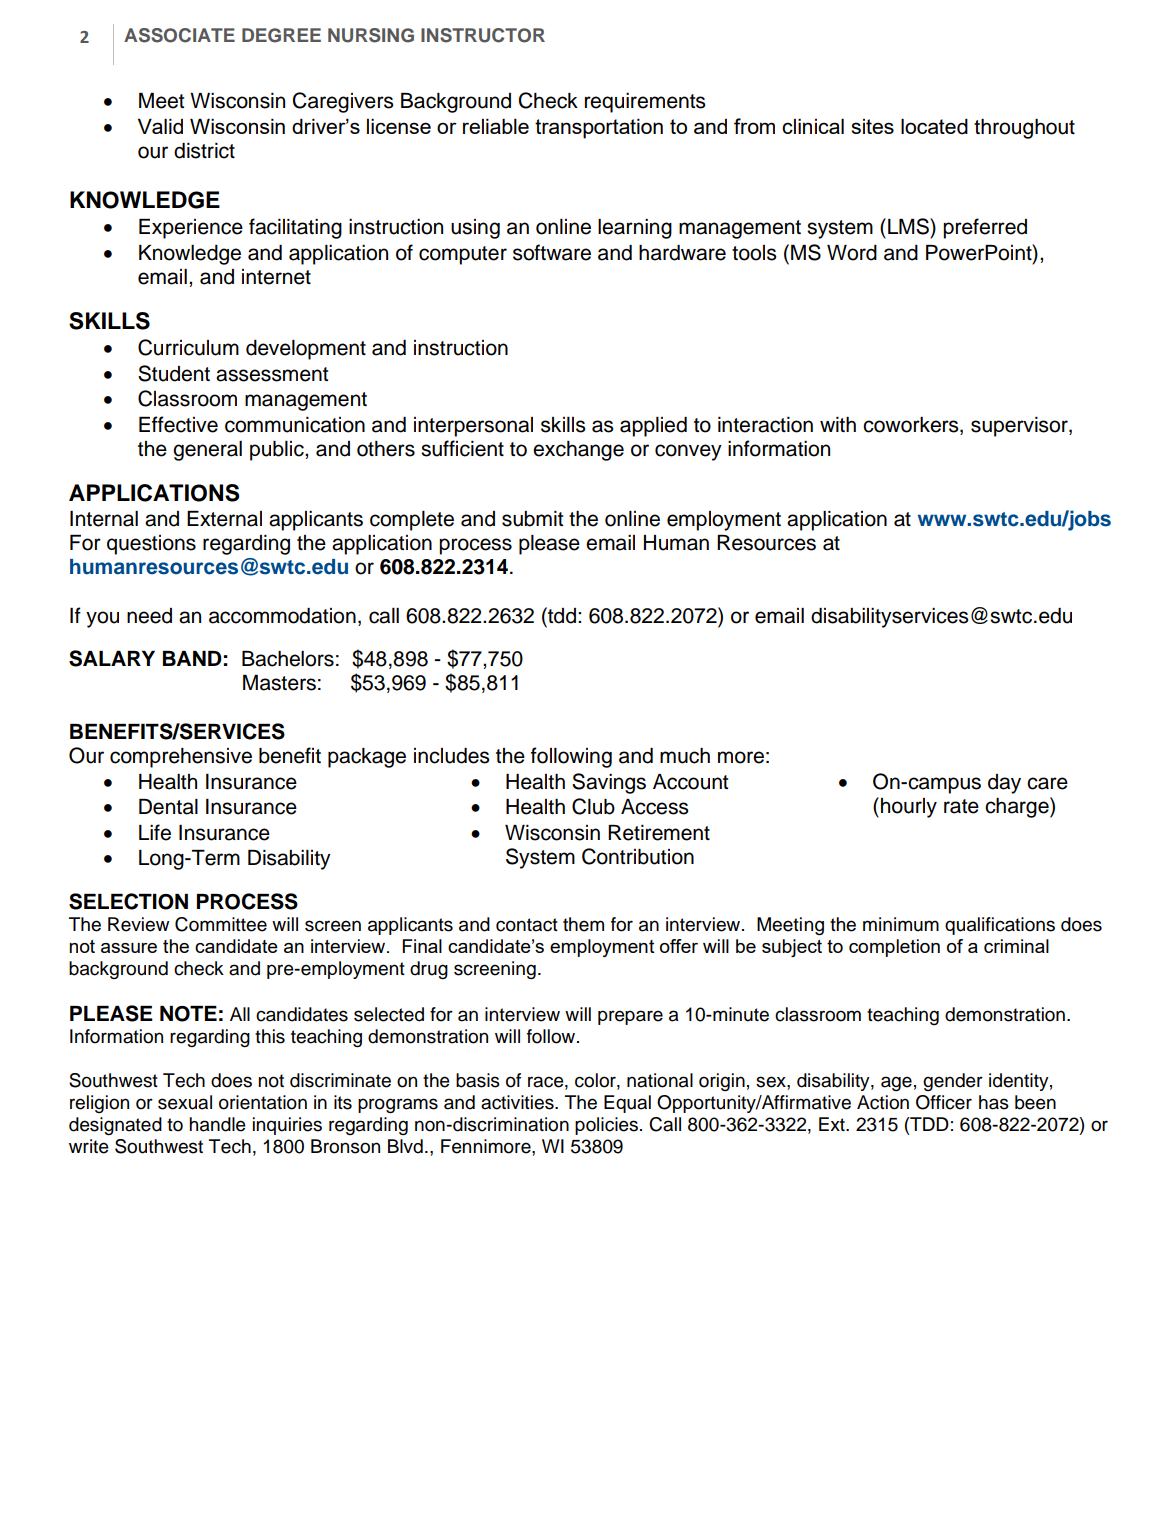 Image resolution: width=1171 pixels, height=1515 pixels. Describe the element at coordinates (934, 126) in the screenshot. I see `located` at that location.
